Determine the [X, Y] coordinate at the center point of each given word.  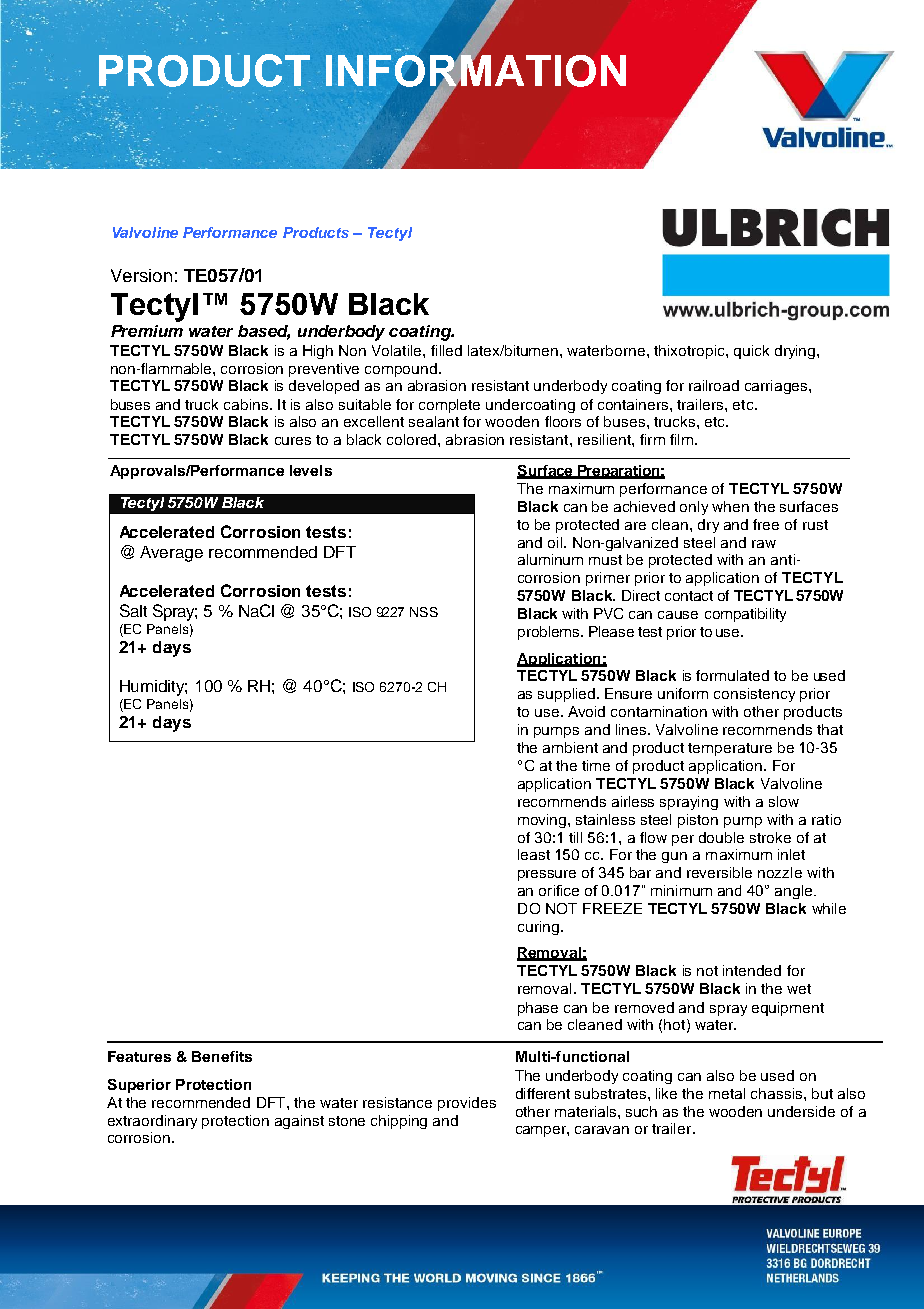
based [264, 332]
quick [751, 352]
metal [727, 1093]
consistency [754, 695]
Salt [133, 610]
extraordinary [152, 1122]
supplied [566, 695]
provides [467, 1104]
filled [446, 350]
